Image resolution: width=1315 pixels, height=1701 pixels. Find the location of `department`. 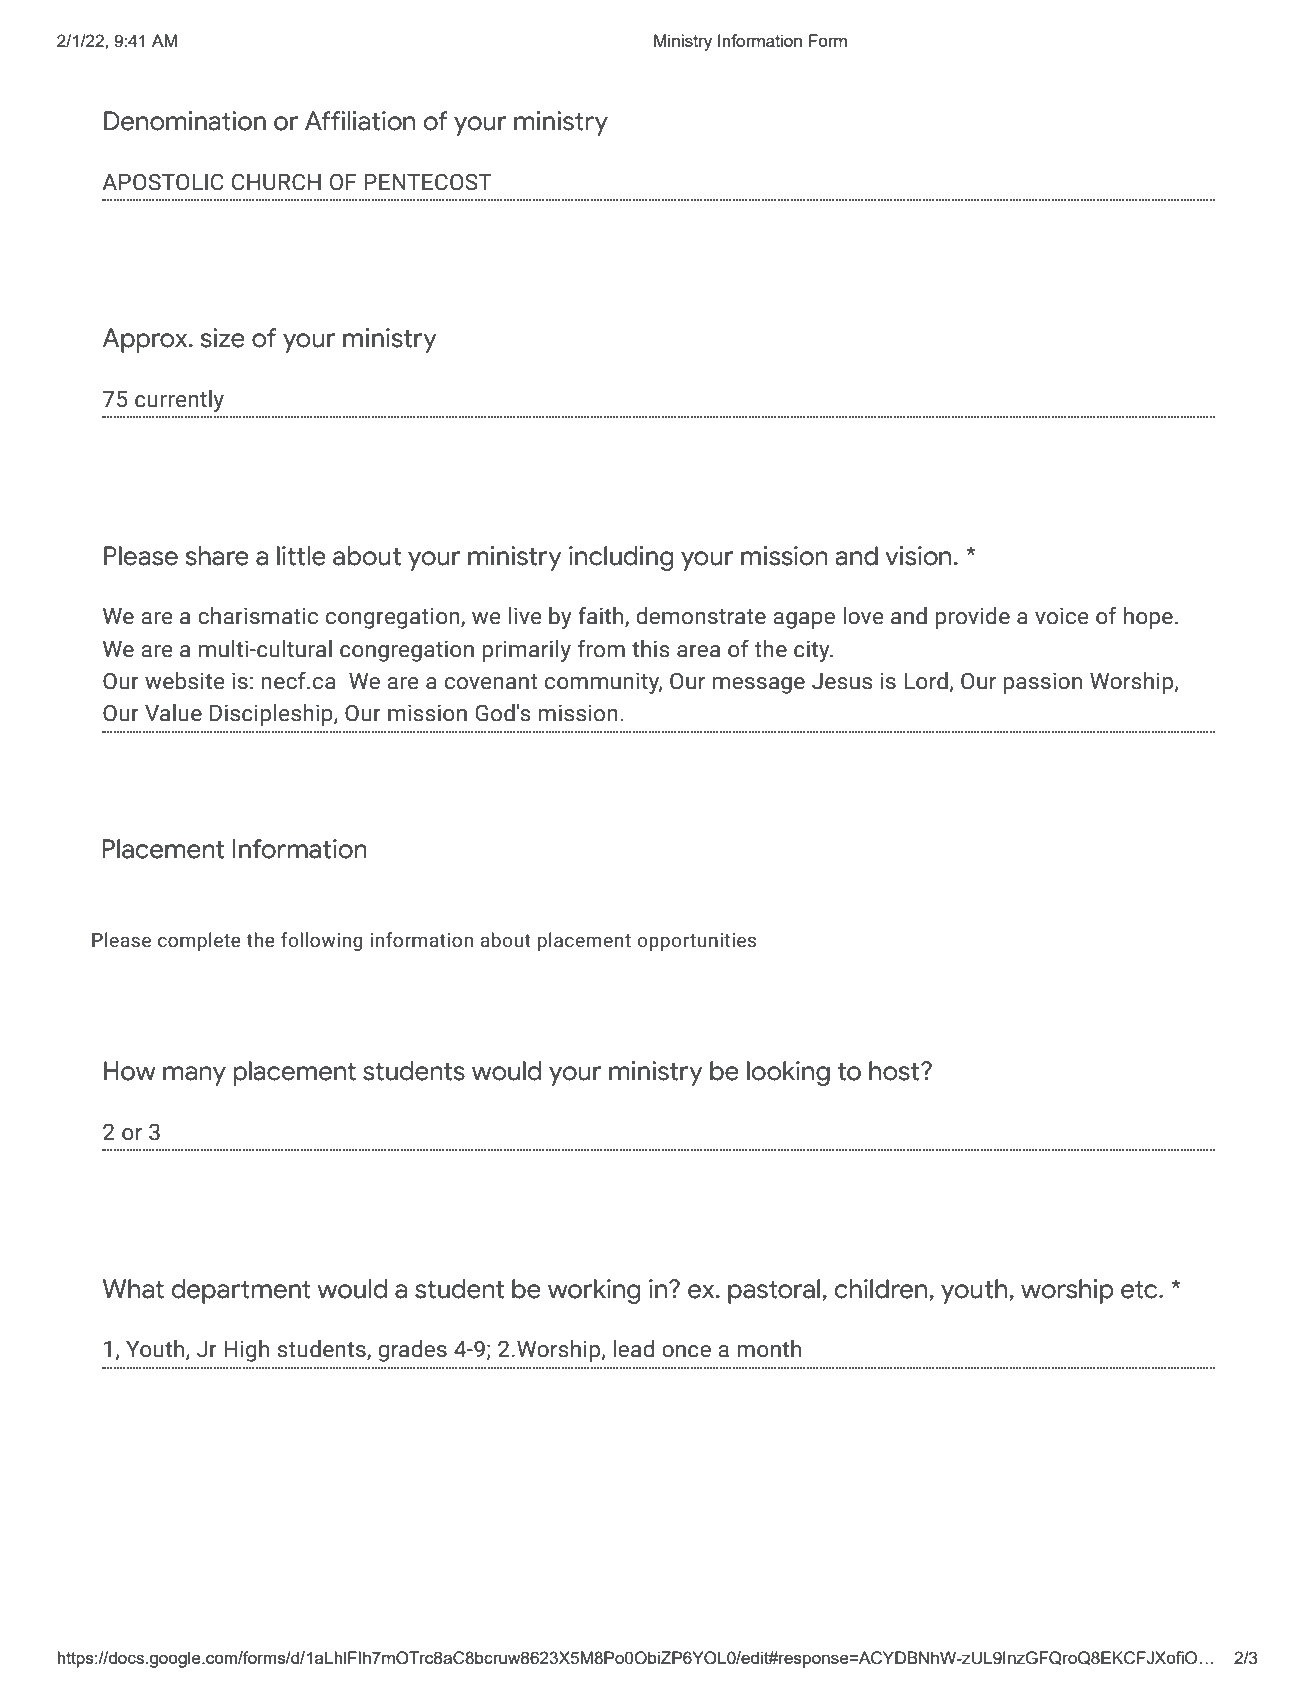

department is located at coordinates (241, 1291).
